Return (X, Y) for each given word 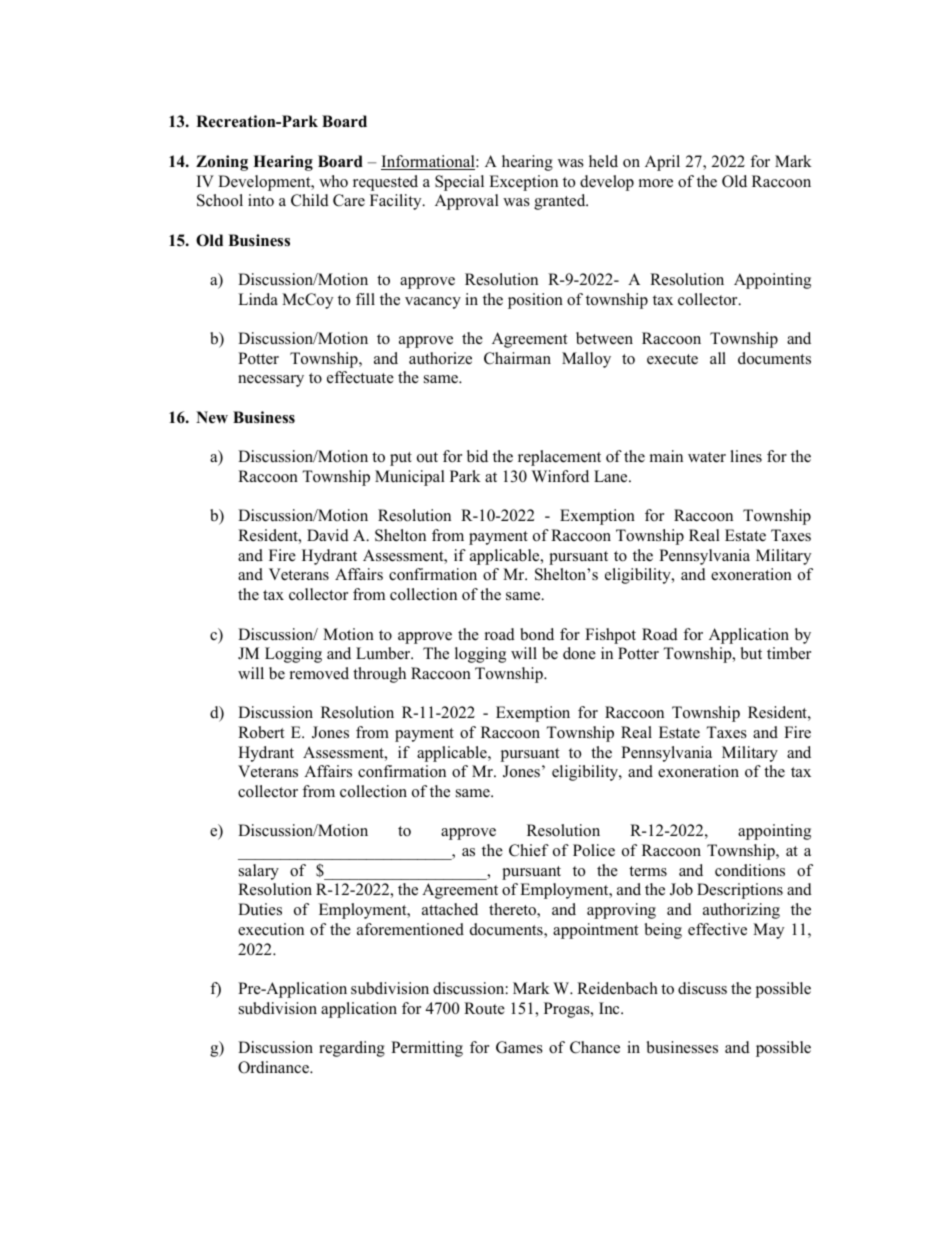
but (751, 653)
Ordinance (274, 1067)
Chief (529, 850)
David (328, 535)
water (707, 457)
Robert (261, 732)
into (261, 200)
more (656, 183)
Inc (610, 1008)
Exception (523, 183)
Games (519, 1047)
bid (477, 456)
